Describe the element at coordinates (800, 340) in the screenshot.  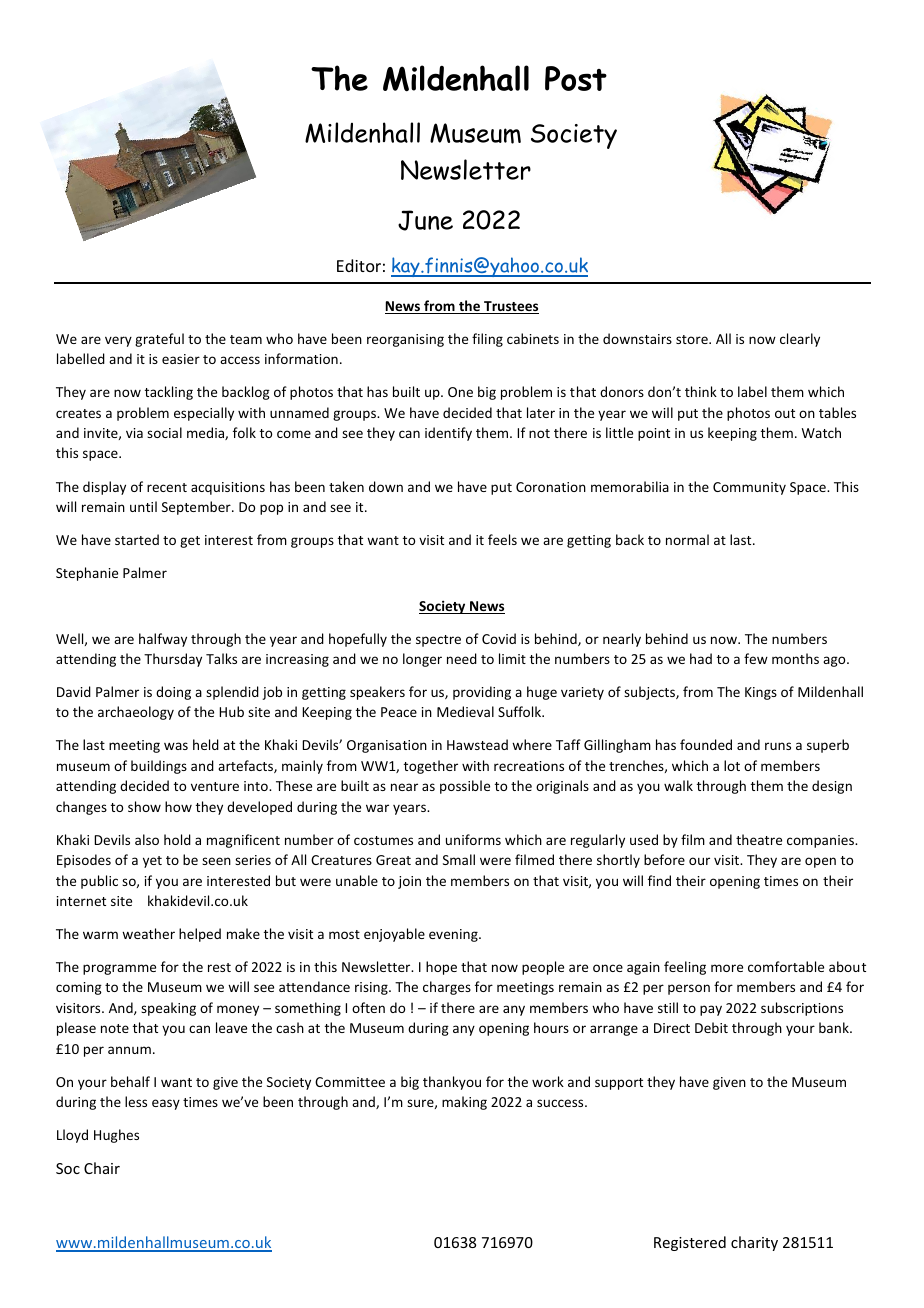
I see `clearly` at that location.
